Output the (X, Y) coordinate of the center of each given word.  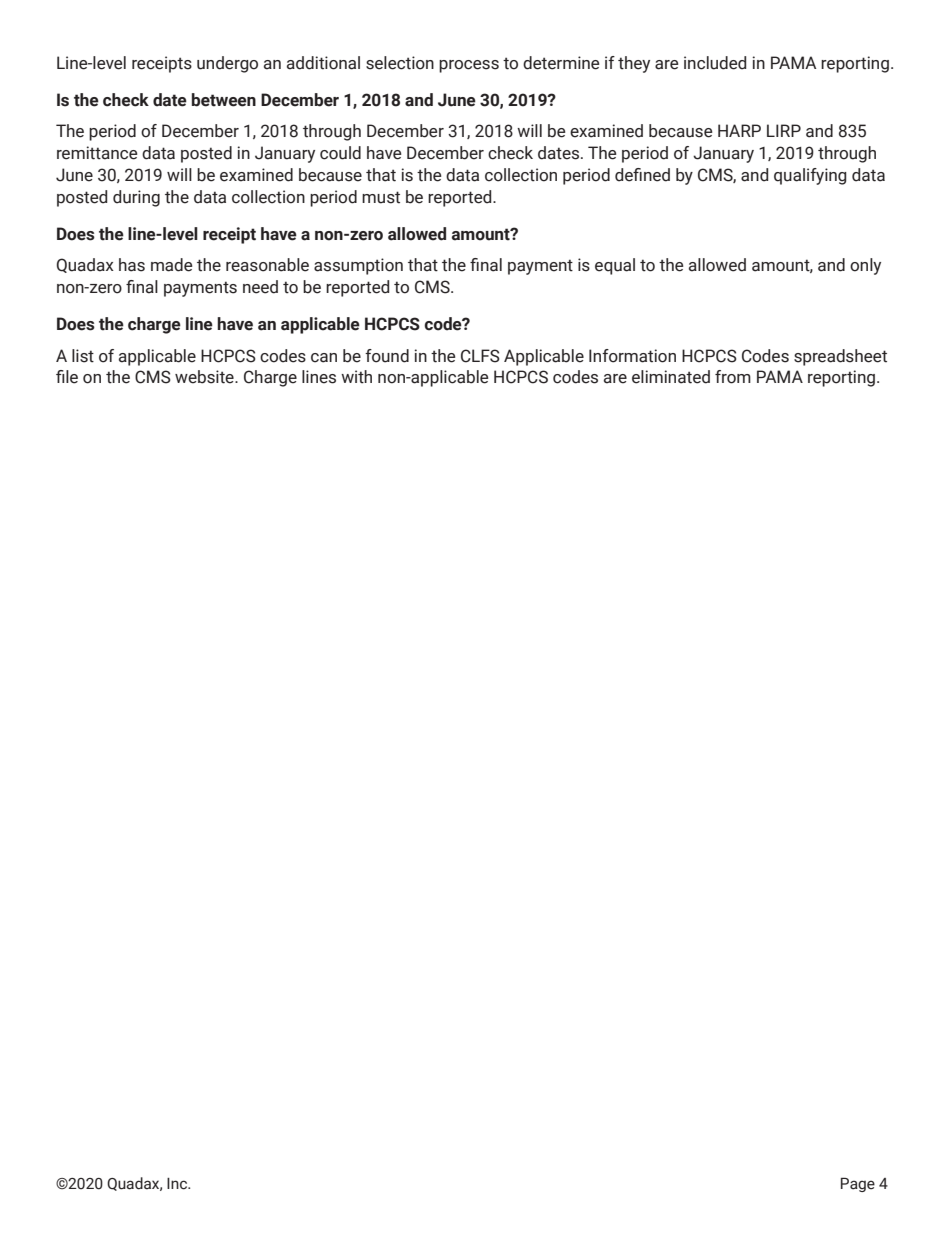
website (205, 377)
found (387, 356)
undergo (227, 64)
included (715, 63)
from (733, 377)
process (469, 66)
